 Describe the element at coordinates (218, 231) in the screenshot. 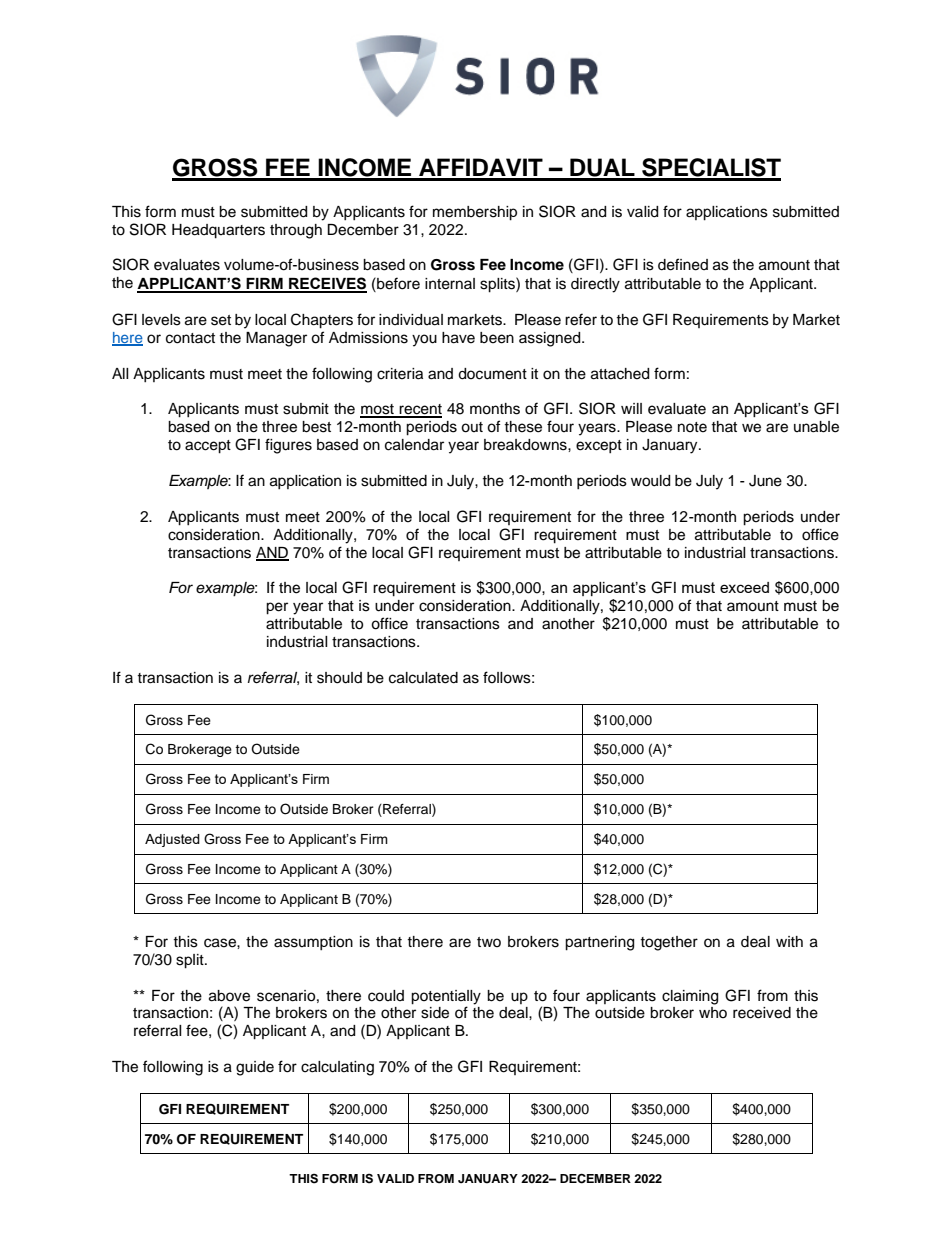

I see `Headquarters` at that location.
